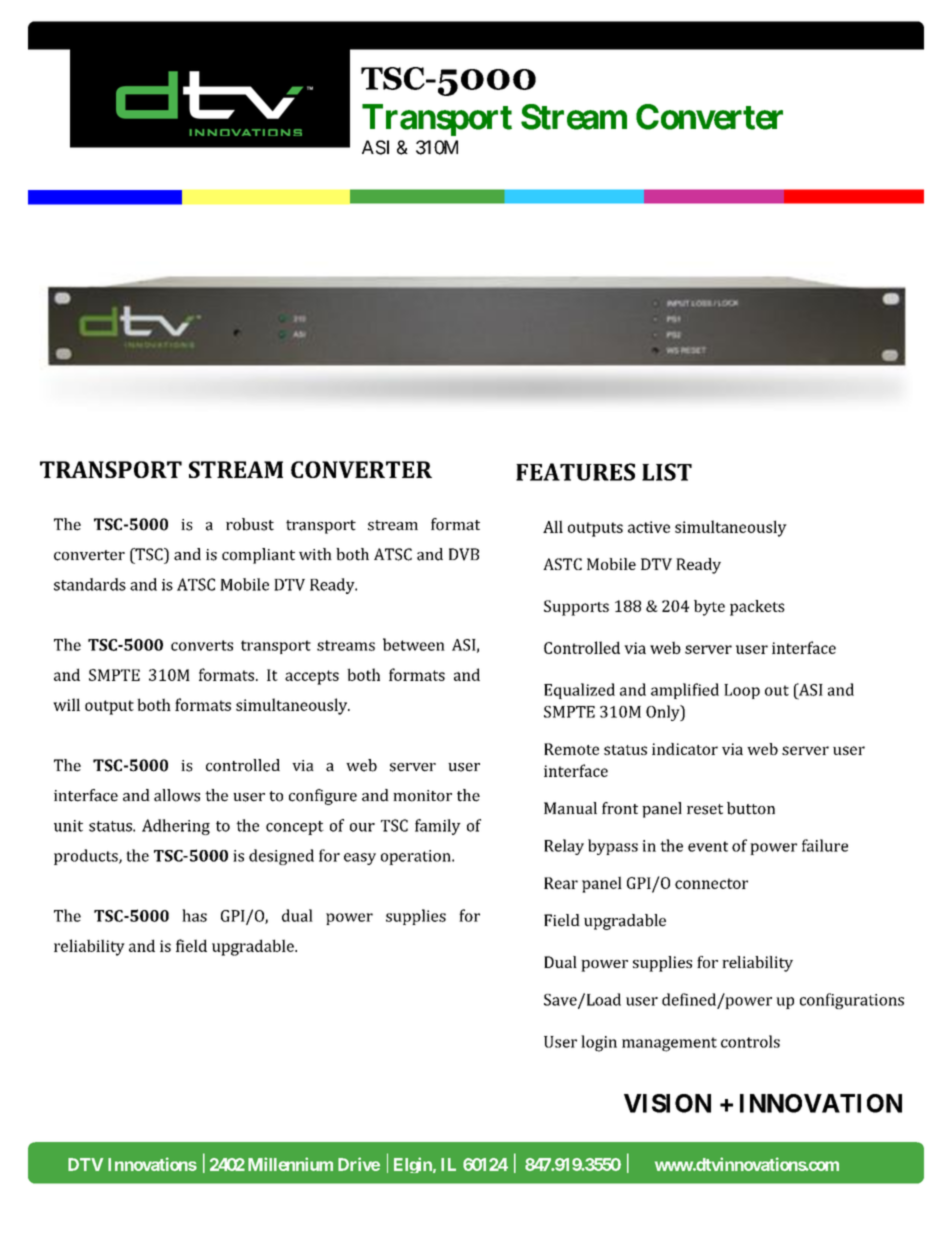  What do you see at coordinates (711, 883) in the image?
I see `connector` at bounding box center [711, 883].
